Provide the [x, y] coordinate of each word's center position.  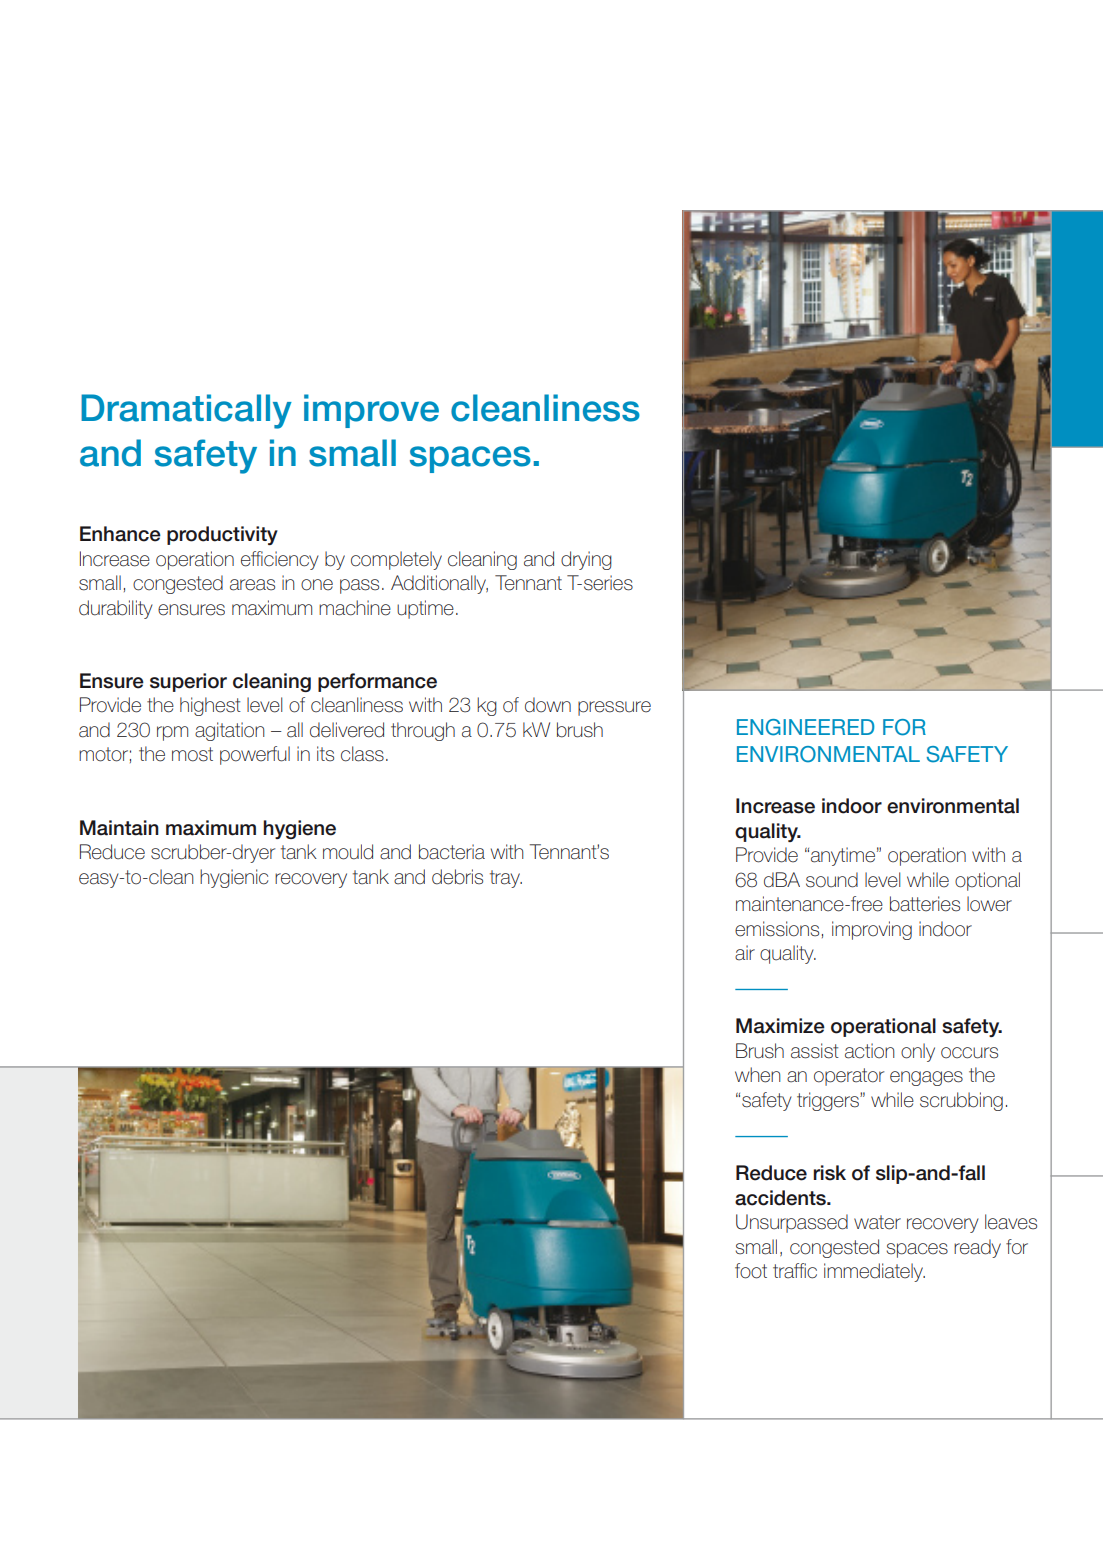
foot [751, 1271]
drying [586, 560]
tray [506, 879]
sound [832, 880]
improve [371, 411]
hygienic [234, 878]
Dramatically [186, 411]
